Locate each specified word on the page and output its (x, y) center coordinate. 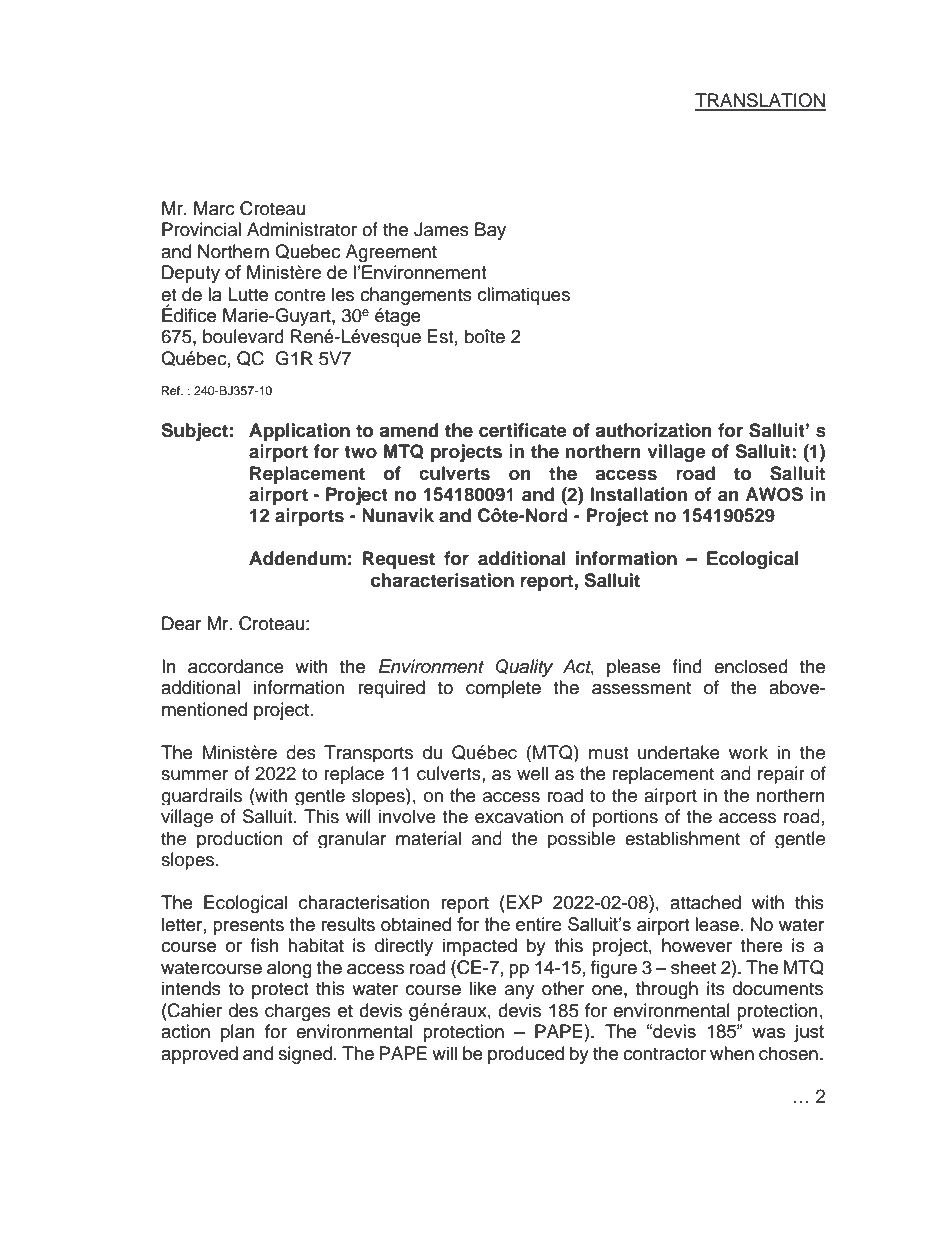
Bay (490, 231)
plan (238, 1033)
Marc (214, 208)
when (732, 1053)
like (483, 988)
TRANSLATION (760, 101)
